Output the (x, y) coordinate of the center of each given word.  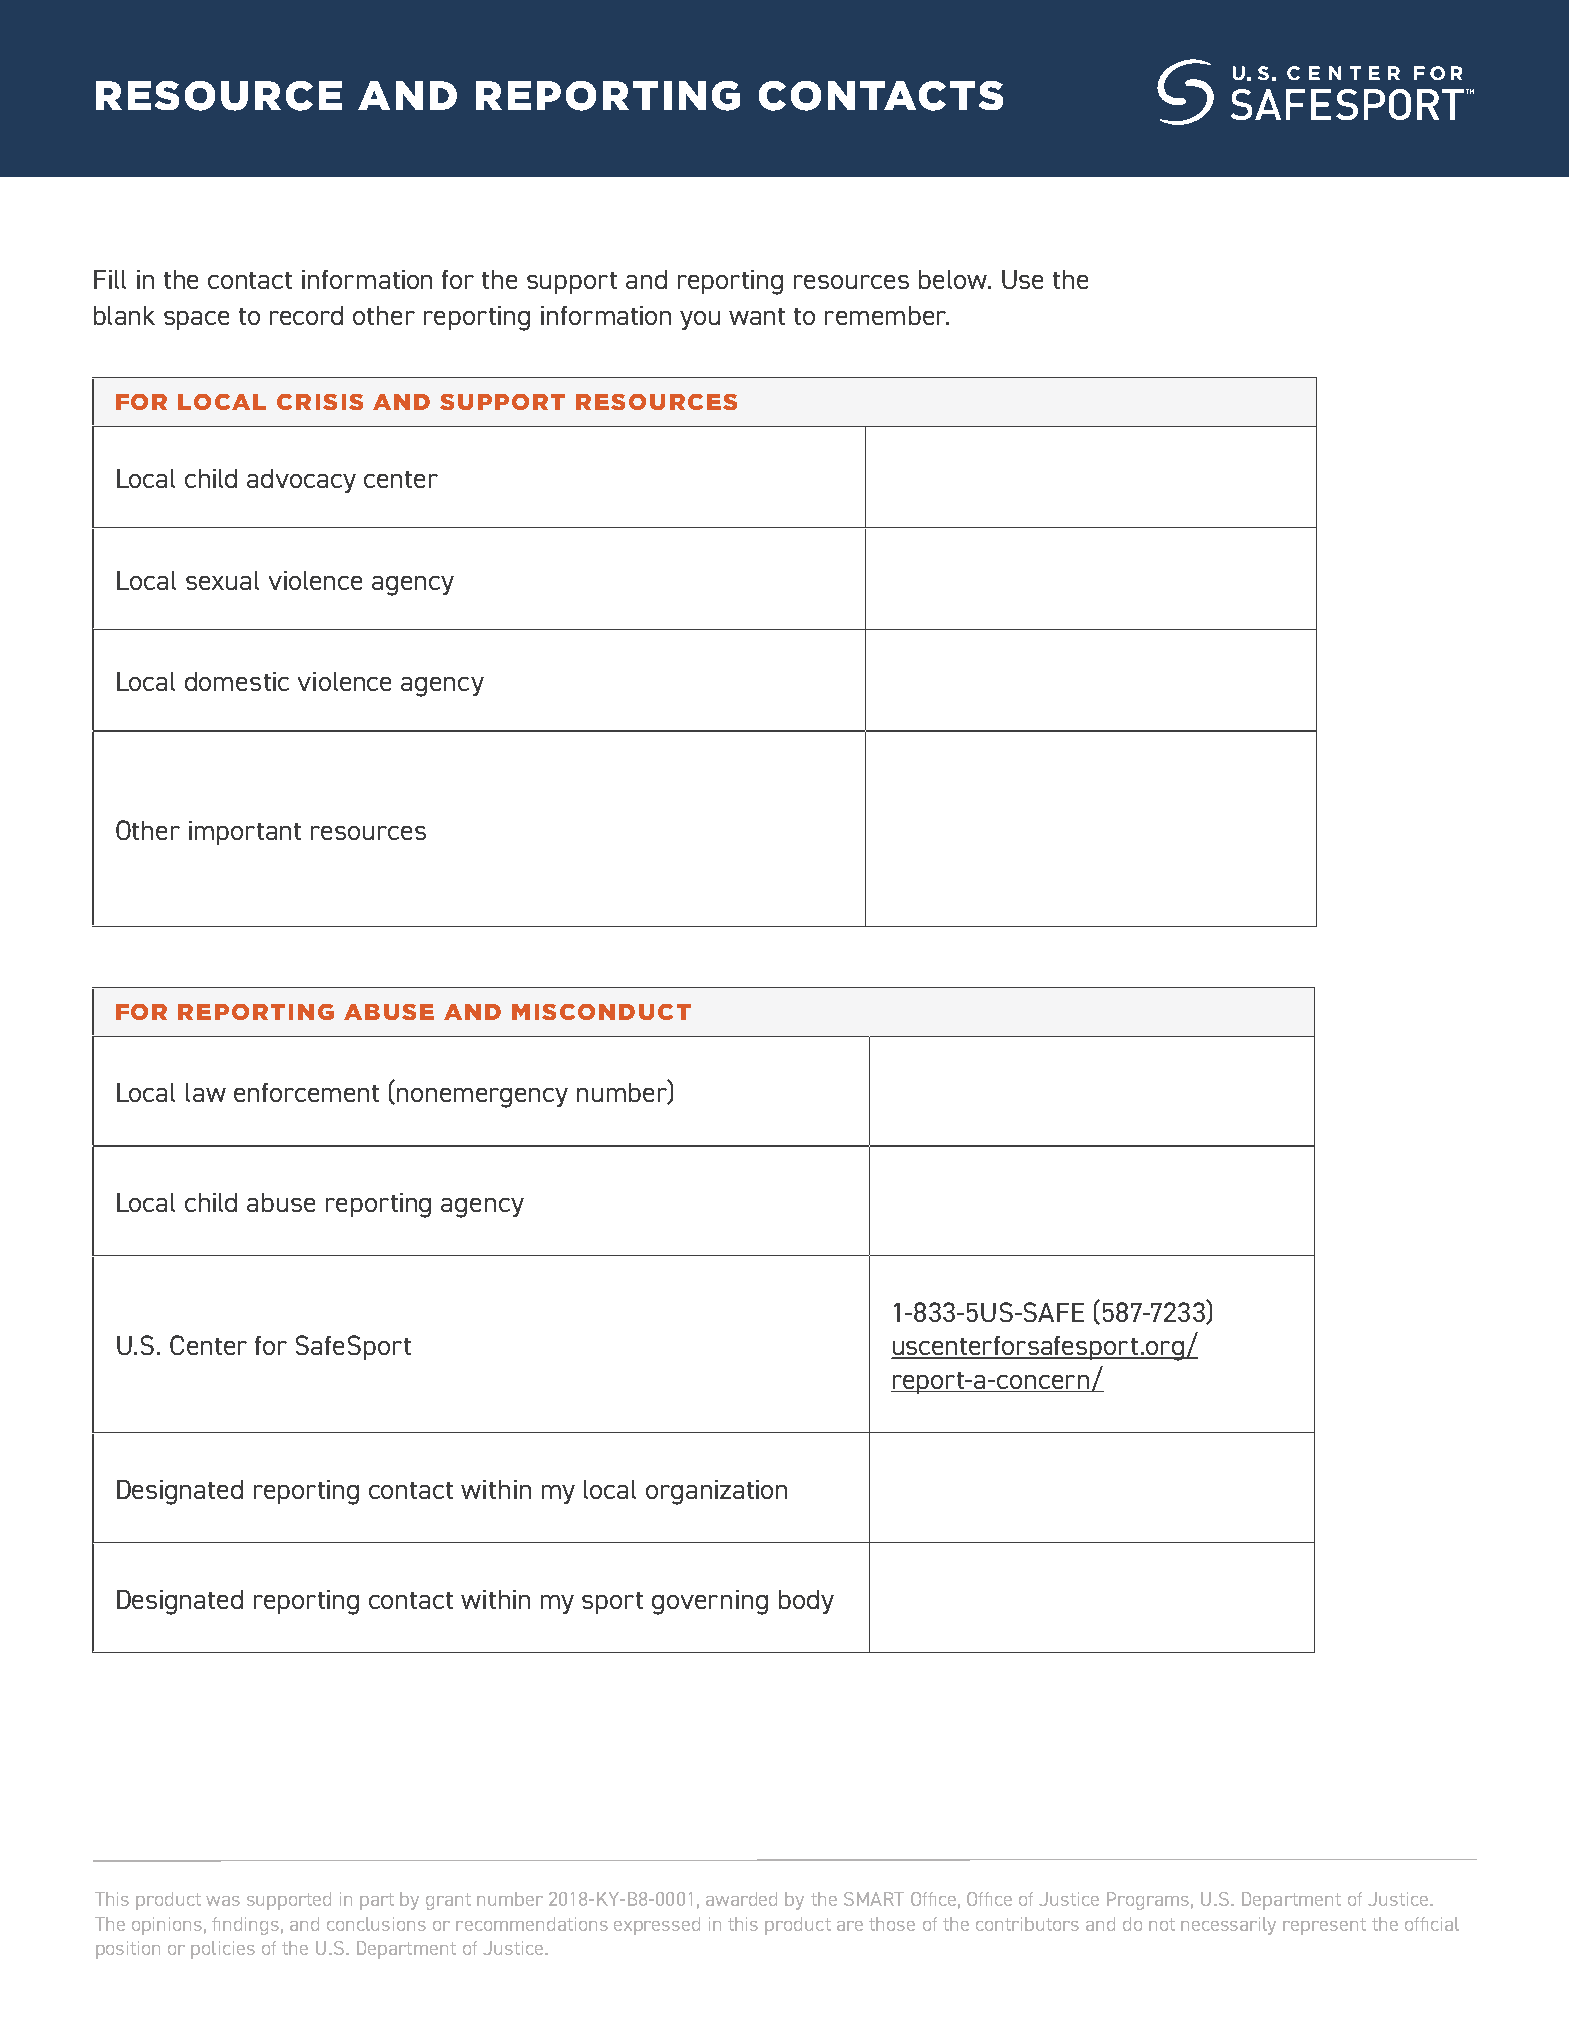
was (223, 1901)
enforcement (306, 1092)
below (954, 279)
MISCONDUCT (601, 1012)
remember (887, 315)
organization (716, 1492)
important (245, 833)
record (306, 315)
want (757, 316)
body (806, 1602)
